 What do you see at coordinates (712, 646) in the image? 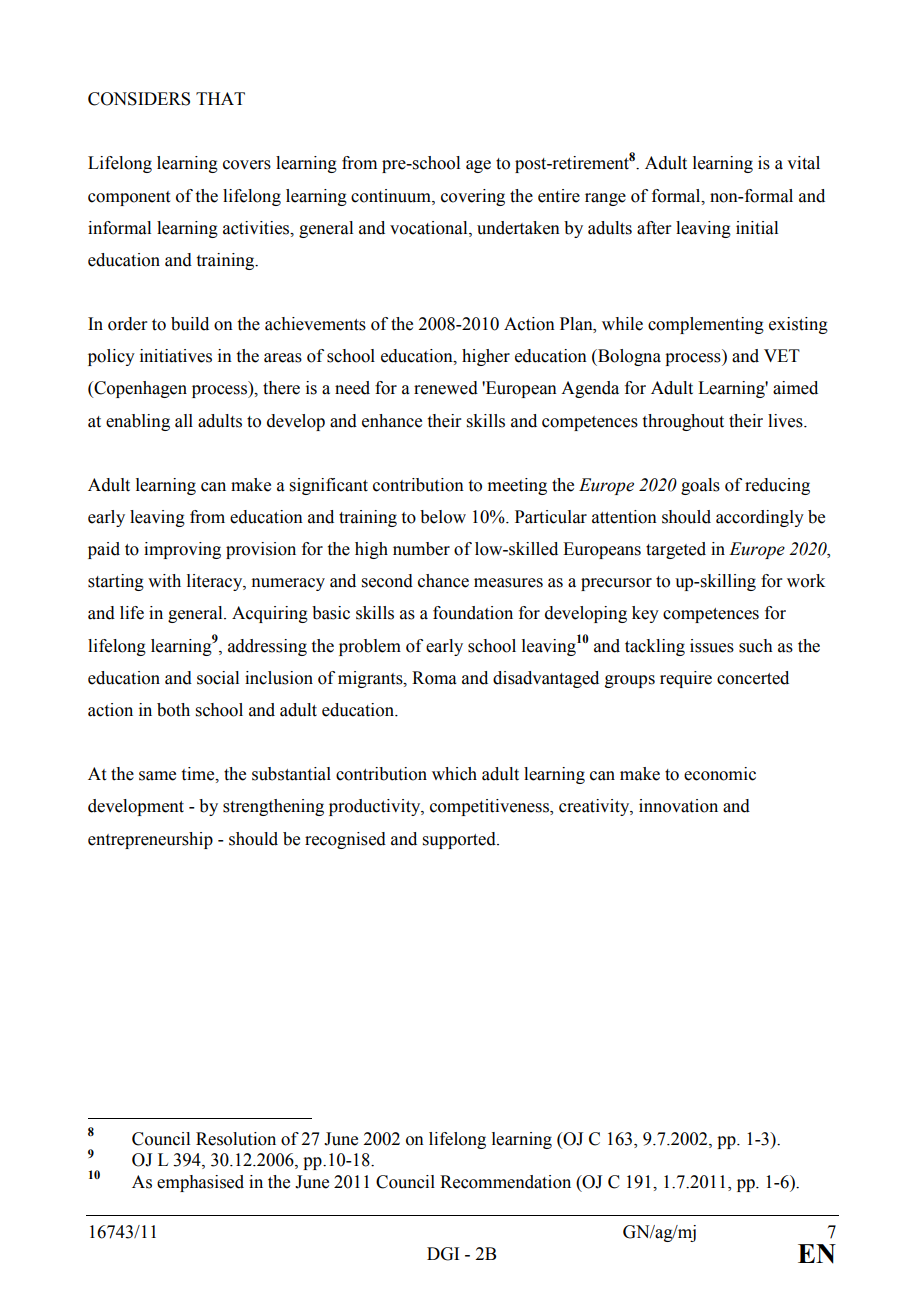
I see `issues` at bounding box center [712, 646].
